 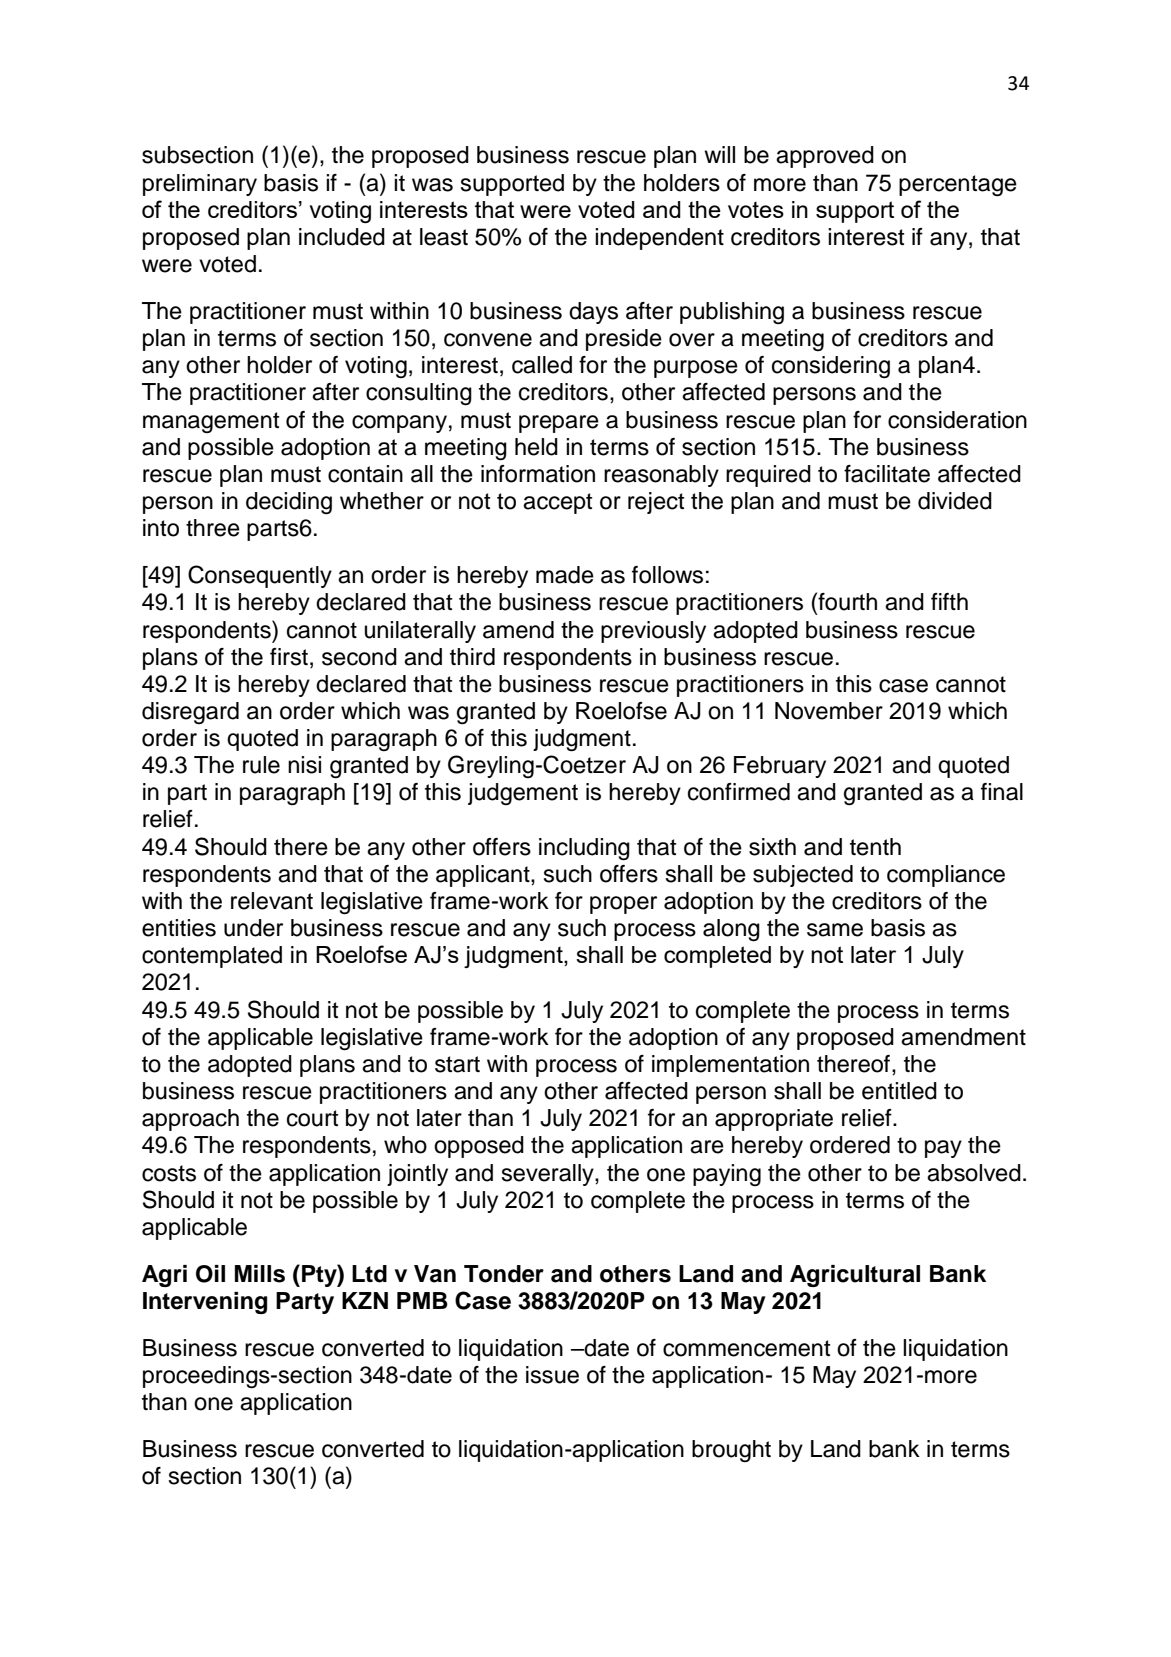 I want to click on judgement, so click(x=523, y=794).
